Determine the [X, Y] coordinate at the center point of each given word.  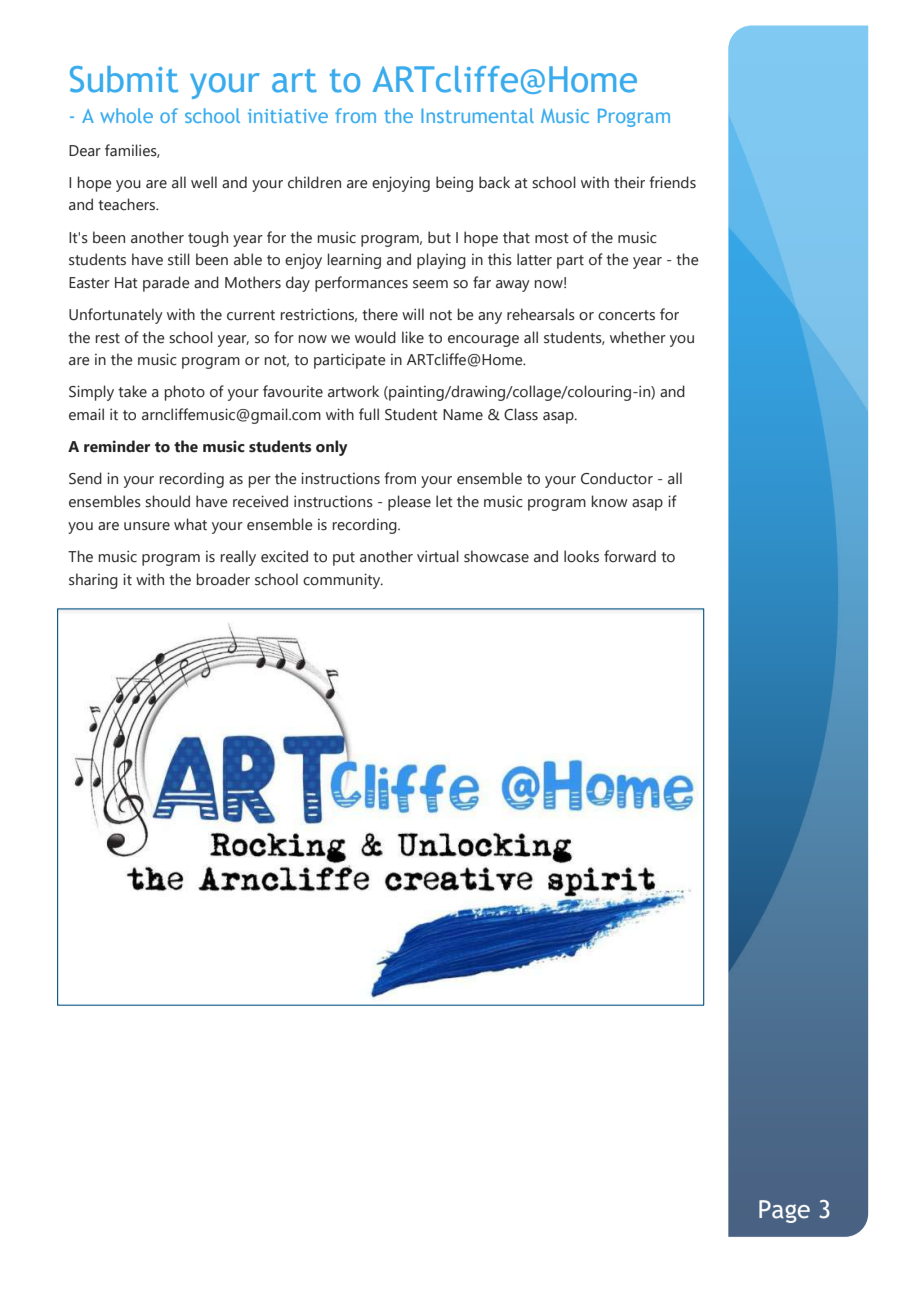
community [343, 581]
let [444, 501]
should [167, 501]
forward [630, 556]
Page [784, 1211]
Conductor [617, 478]
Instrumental [477, 115]
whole [126, 115]
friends [672, 182]
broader [223, 579]
